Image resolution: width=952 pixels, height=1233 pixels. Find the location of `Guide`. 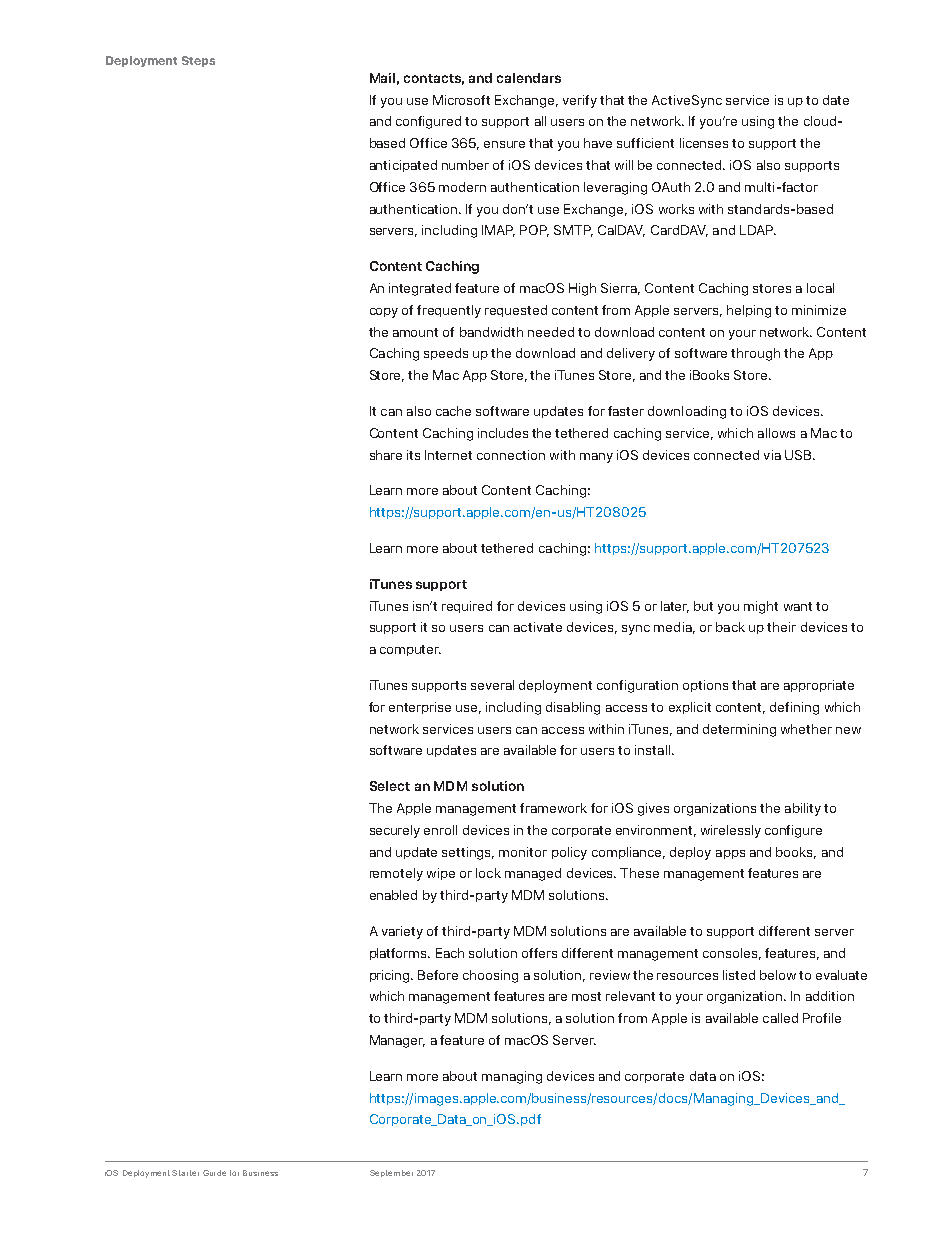

Guide is located at coordinates (214, 1173).
